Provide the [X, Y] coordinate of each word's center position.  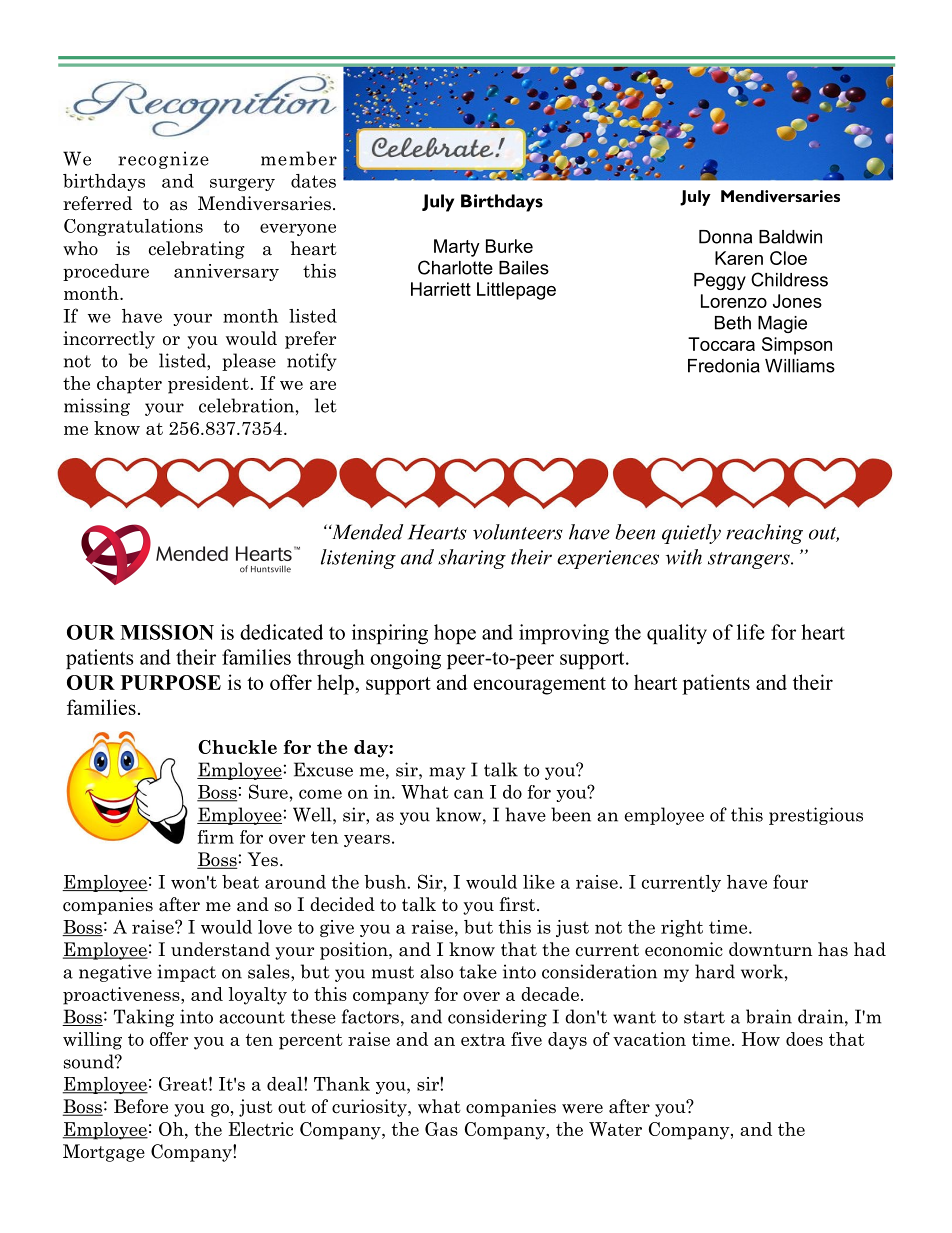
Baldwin [790, 237]
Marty [457, 248]
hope [455, 634]
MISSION [167, 632]
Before [141, 1106]
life [751, 632]
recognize [163, 160]
